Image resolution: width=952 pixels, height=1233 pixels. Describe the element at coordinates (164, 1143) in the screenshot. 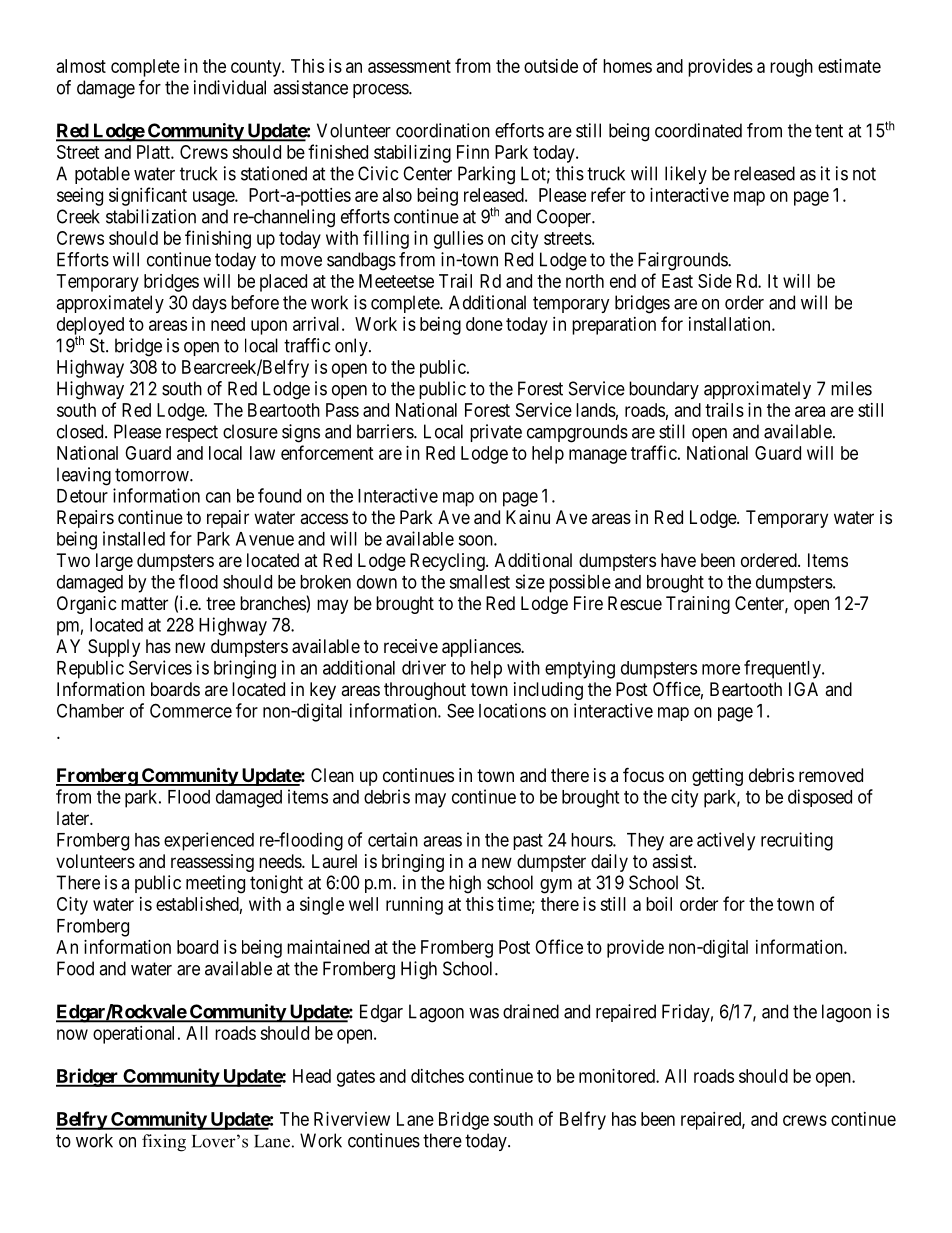

I see `fixing` at that location.
